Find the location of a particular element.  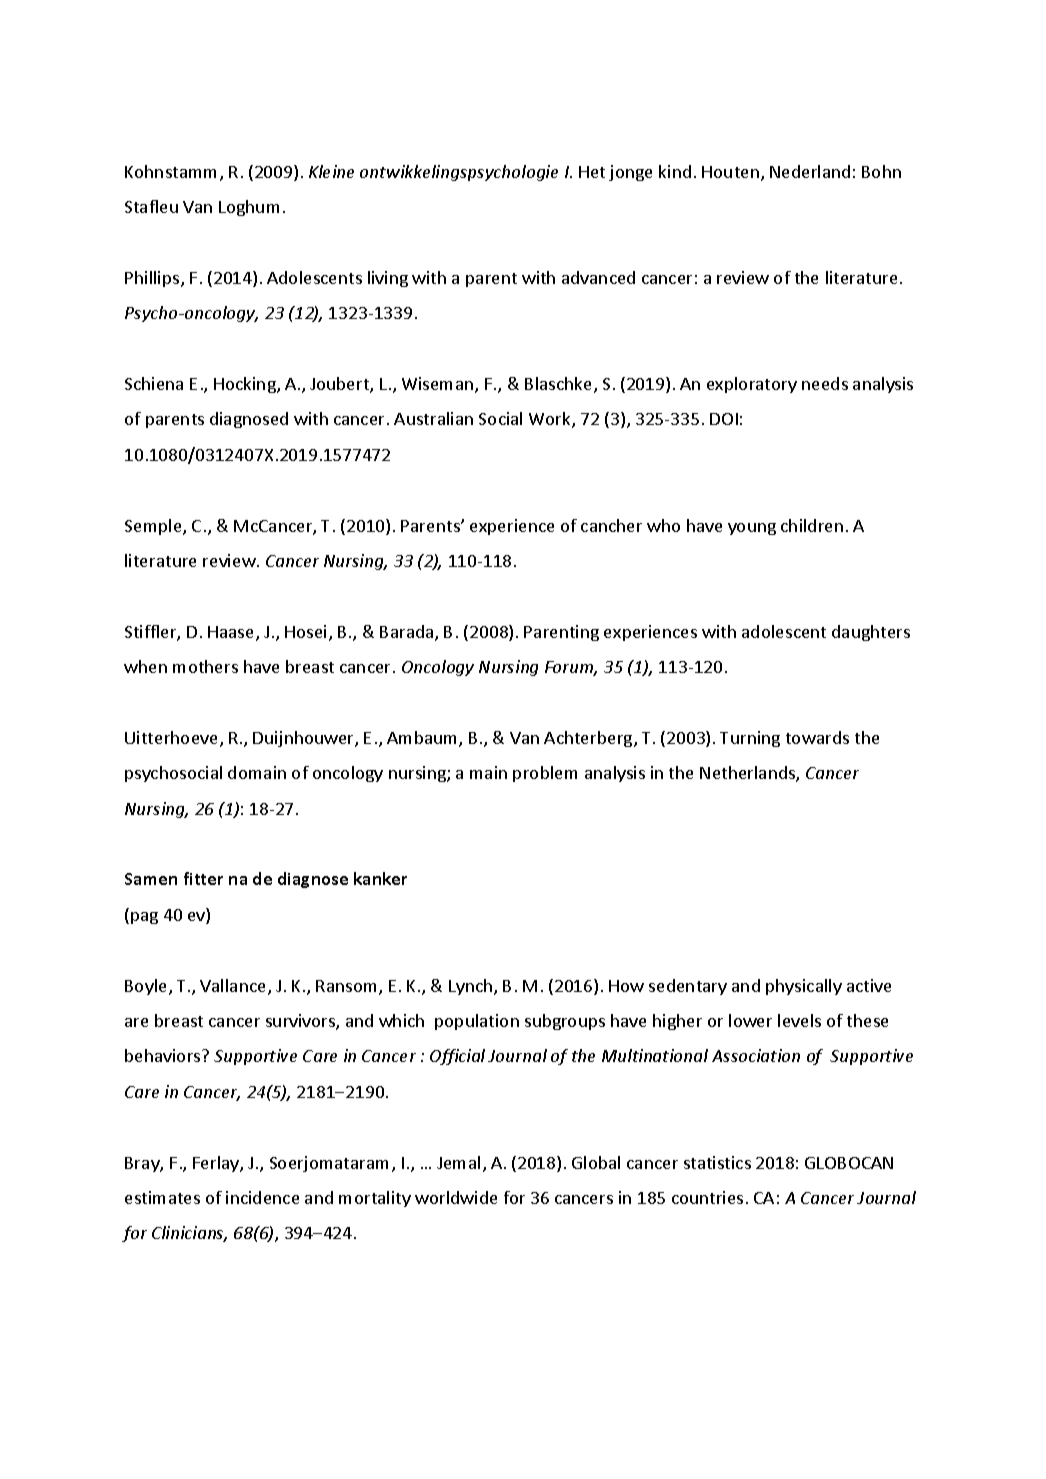

Hocking is located at coordinates (246, 385).
